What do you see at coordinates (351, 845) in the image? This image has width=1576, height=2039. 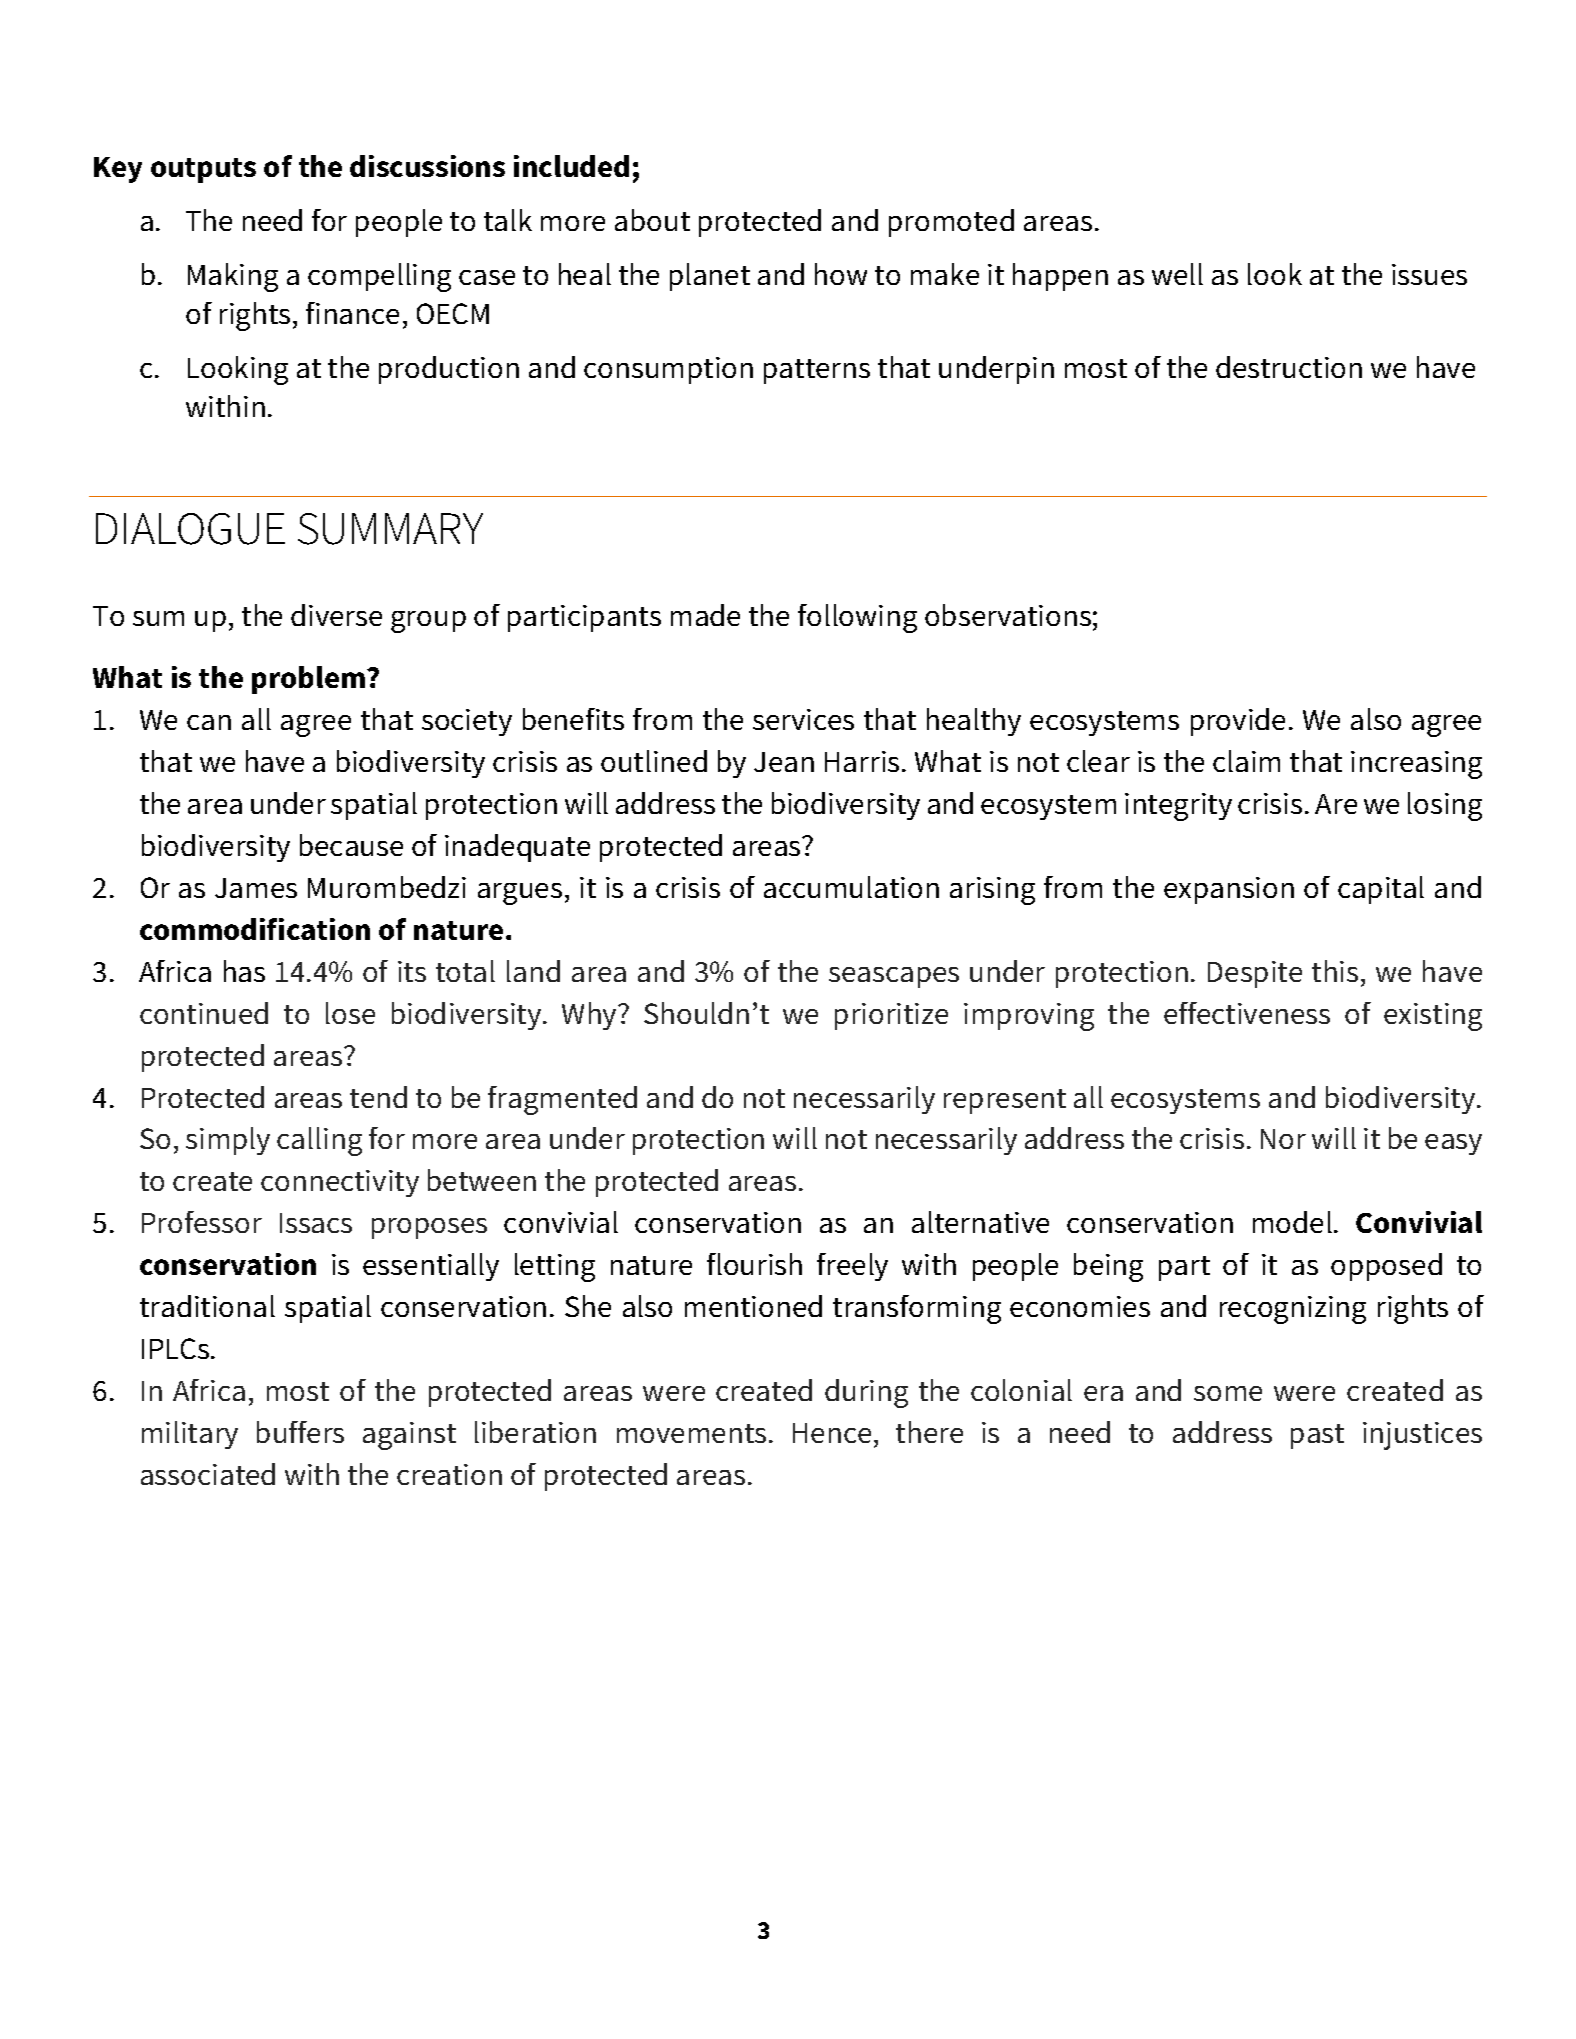 I see `because` at bounding box center [351, 845].
